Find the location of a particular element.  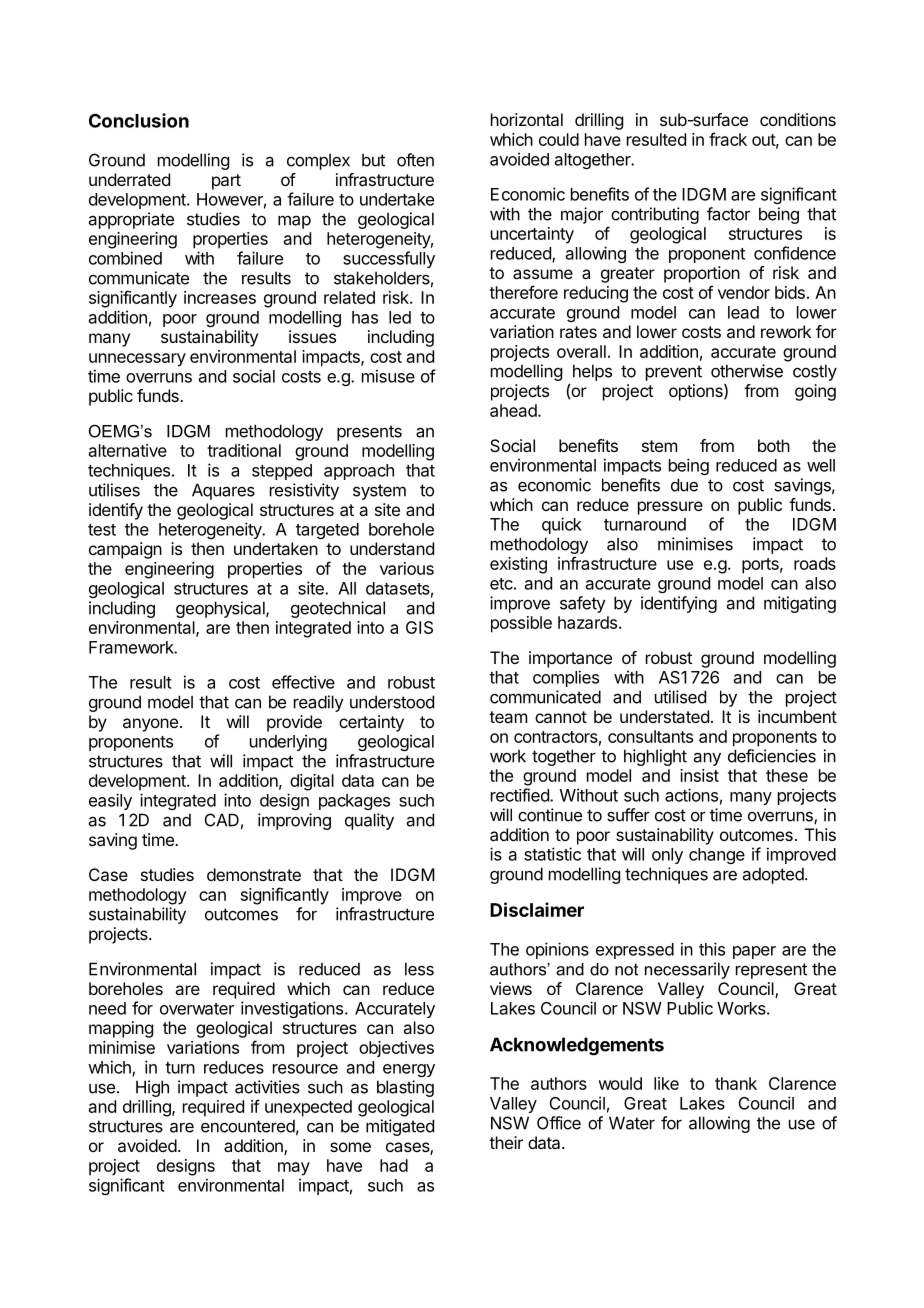

ahead is located at coordinates (514, 410).
